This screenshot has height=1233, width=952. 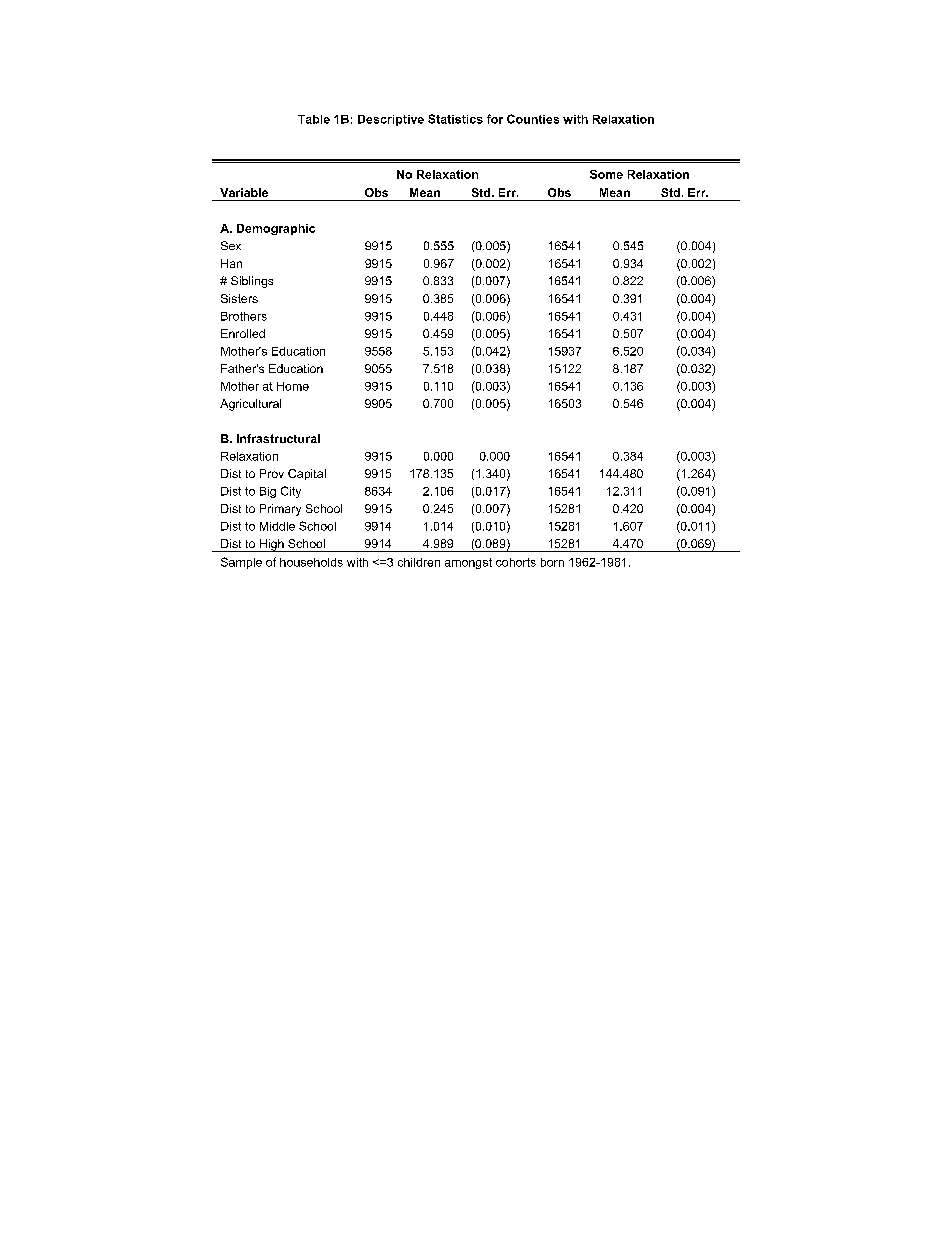 I want to click on Descriptive, so click(x=391, y=120).
